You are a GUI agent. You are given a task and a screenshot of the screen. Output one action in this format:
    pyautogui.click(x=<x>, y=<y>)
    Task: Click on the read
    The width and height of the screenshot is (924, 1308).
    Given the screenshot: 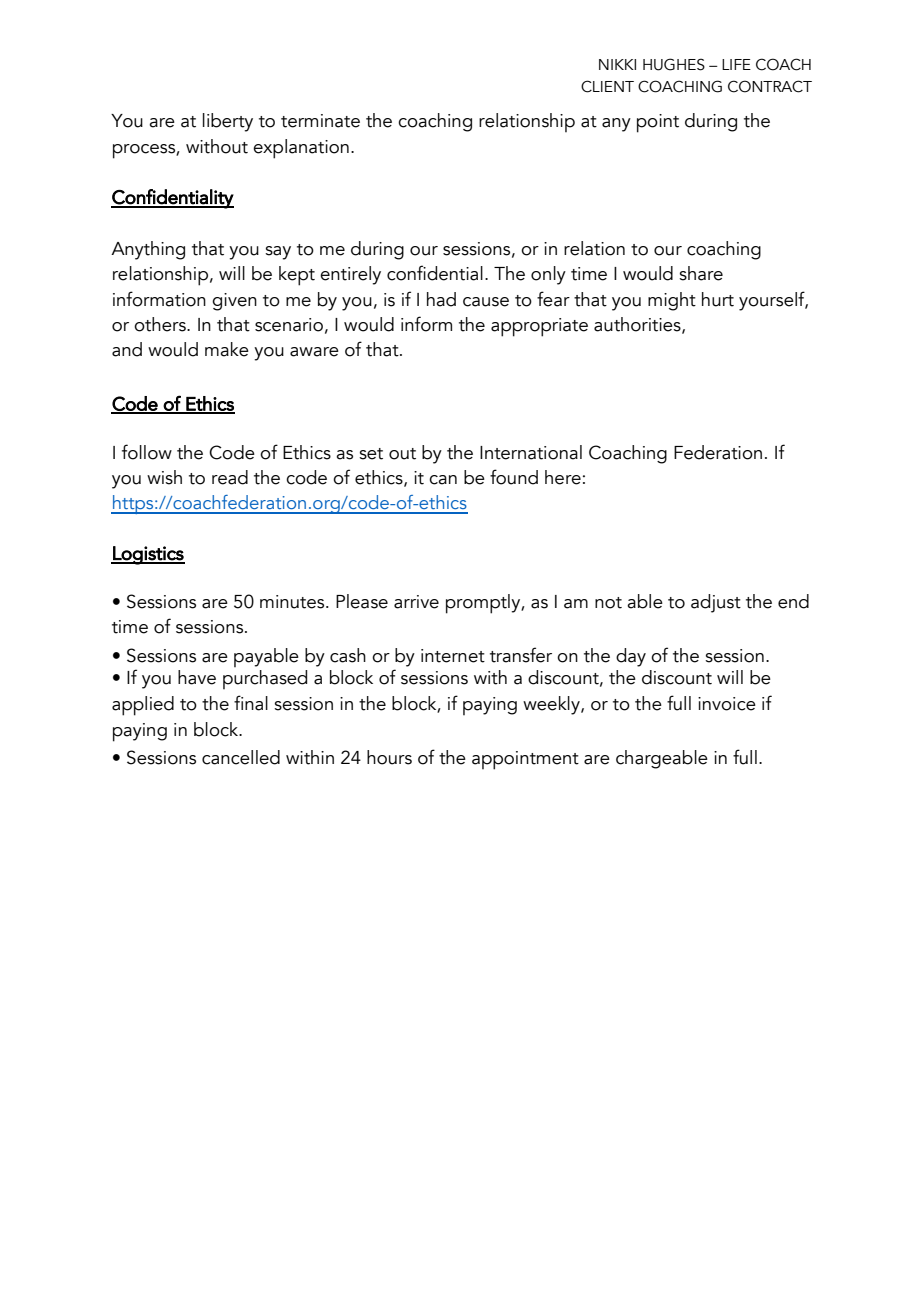 What is the action you would take?
    pyautogui.click(x=230, y=477)
